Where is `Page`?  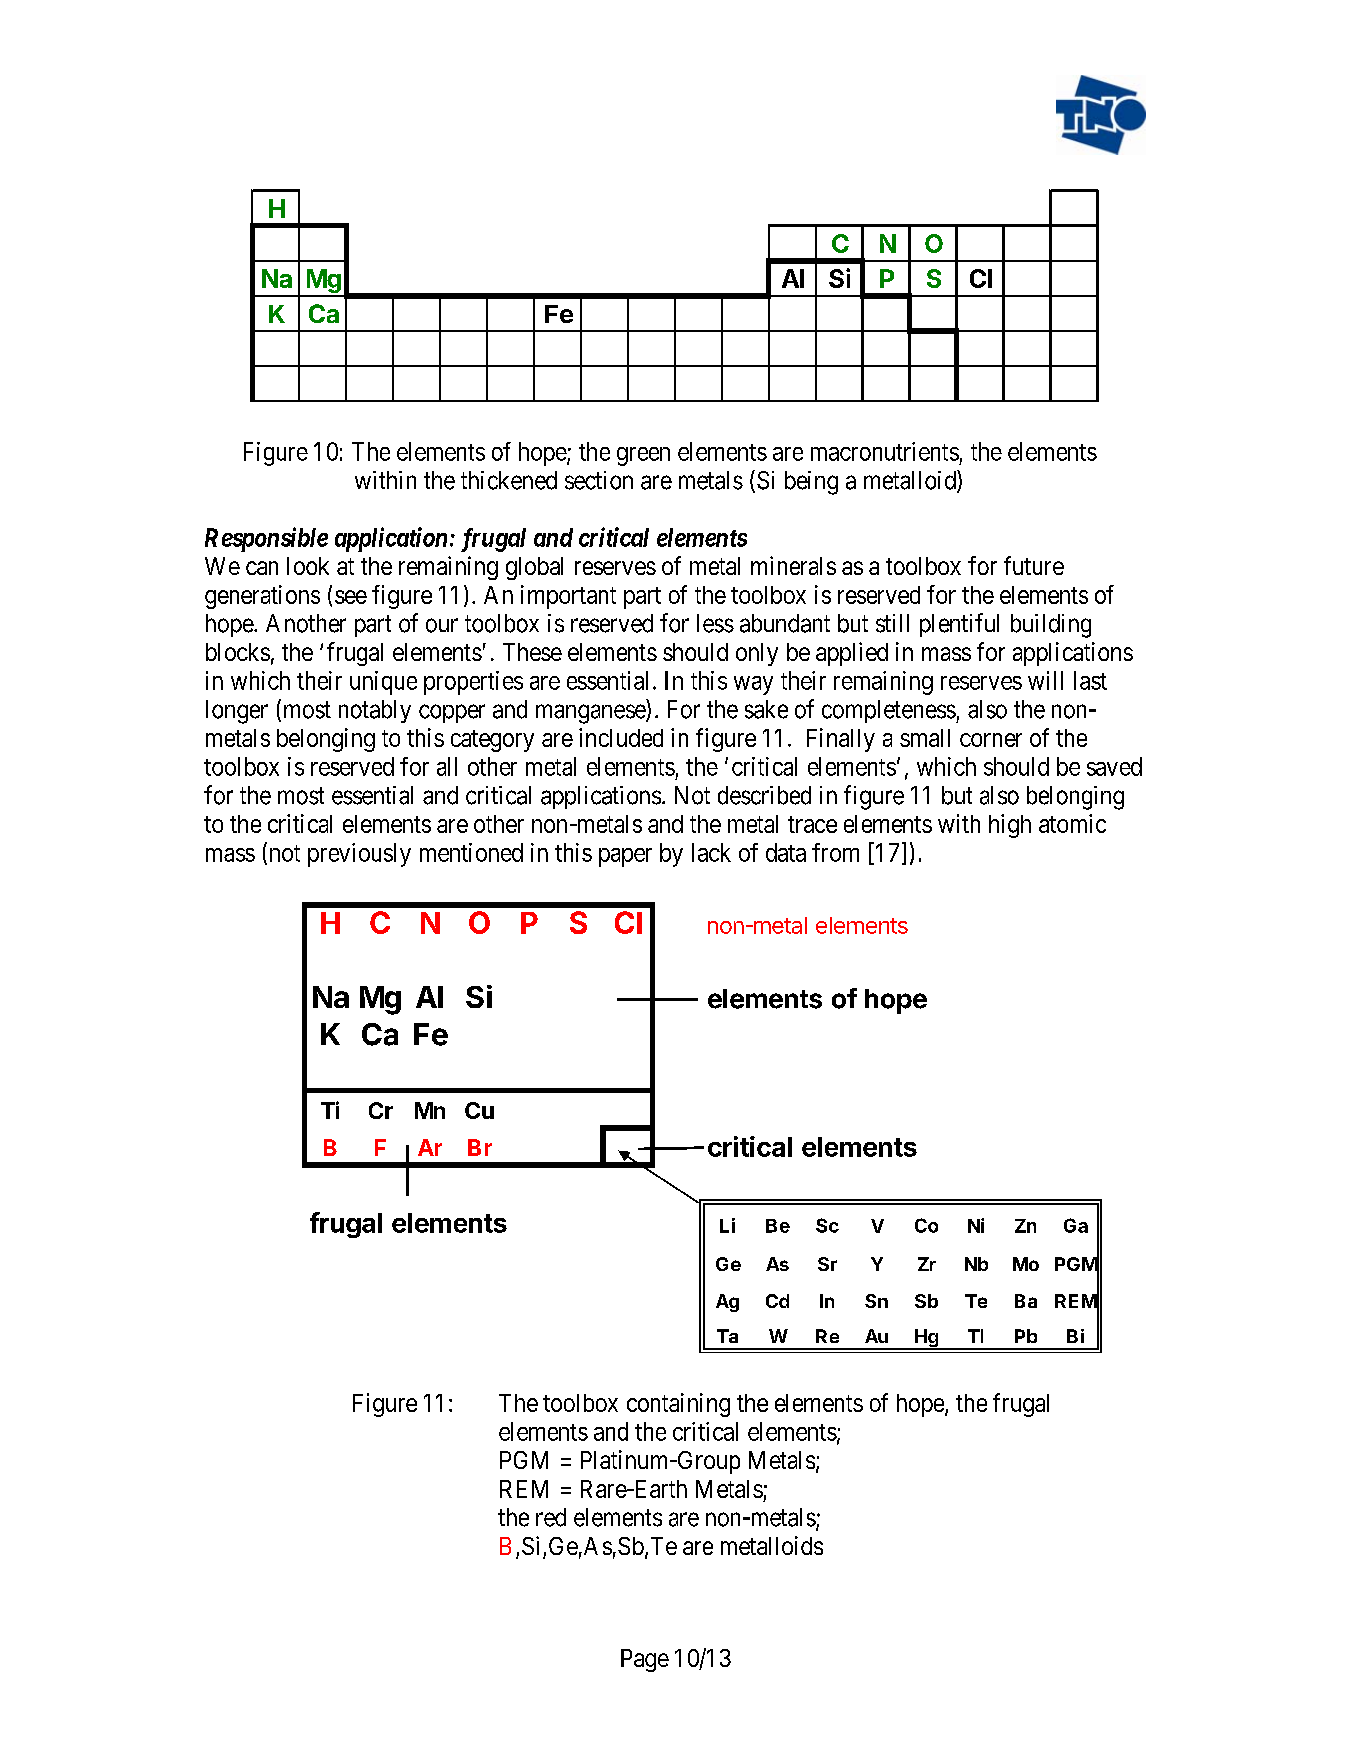
Page is located at coordinates (645, 1660).
